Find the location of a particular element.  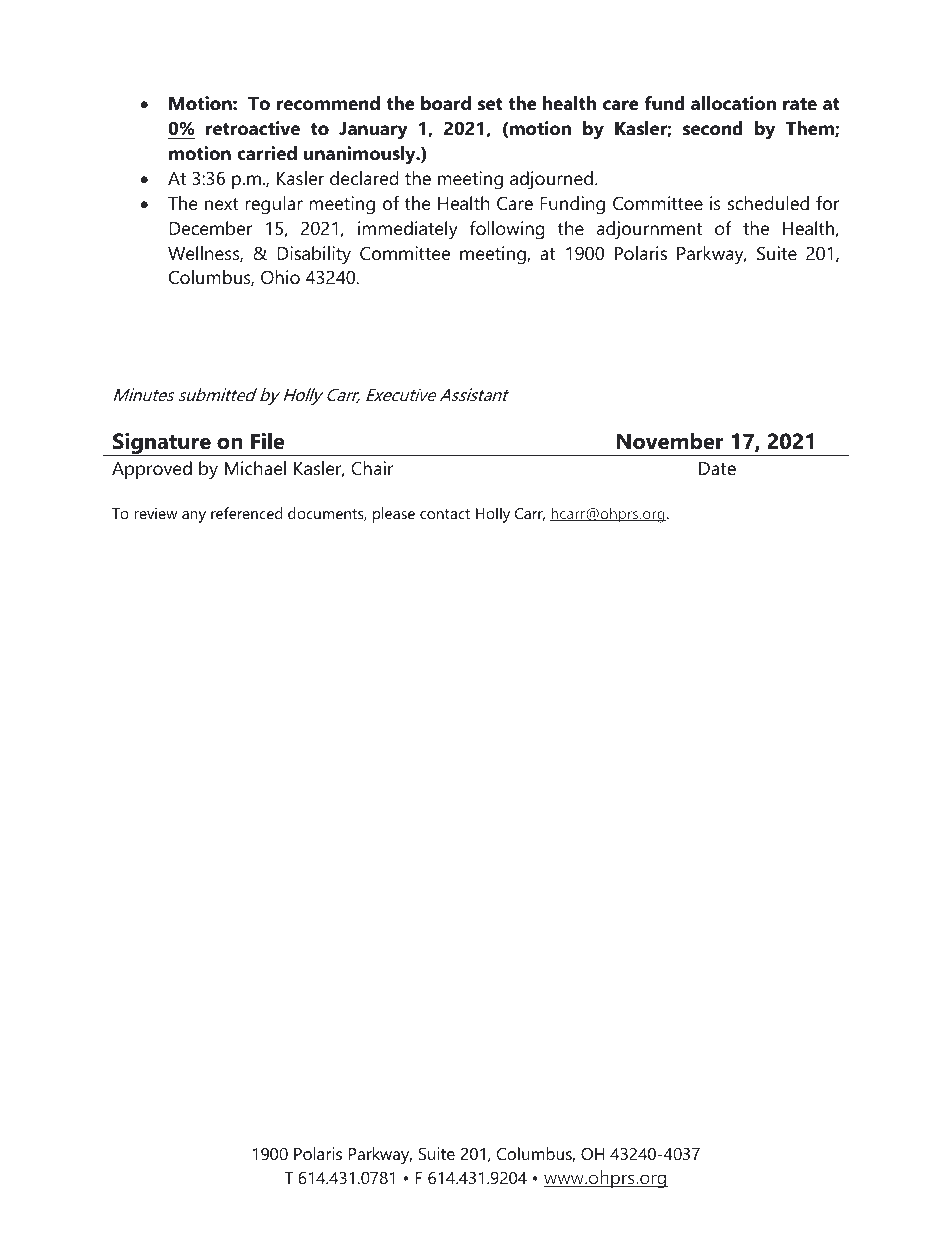

December is located at coordinates (210, 228).
